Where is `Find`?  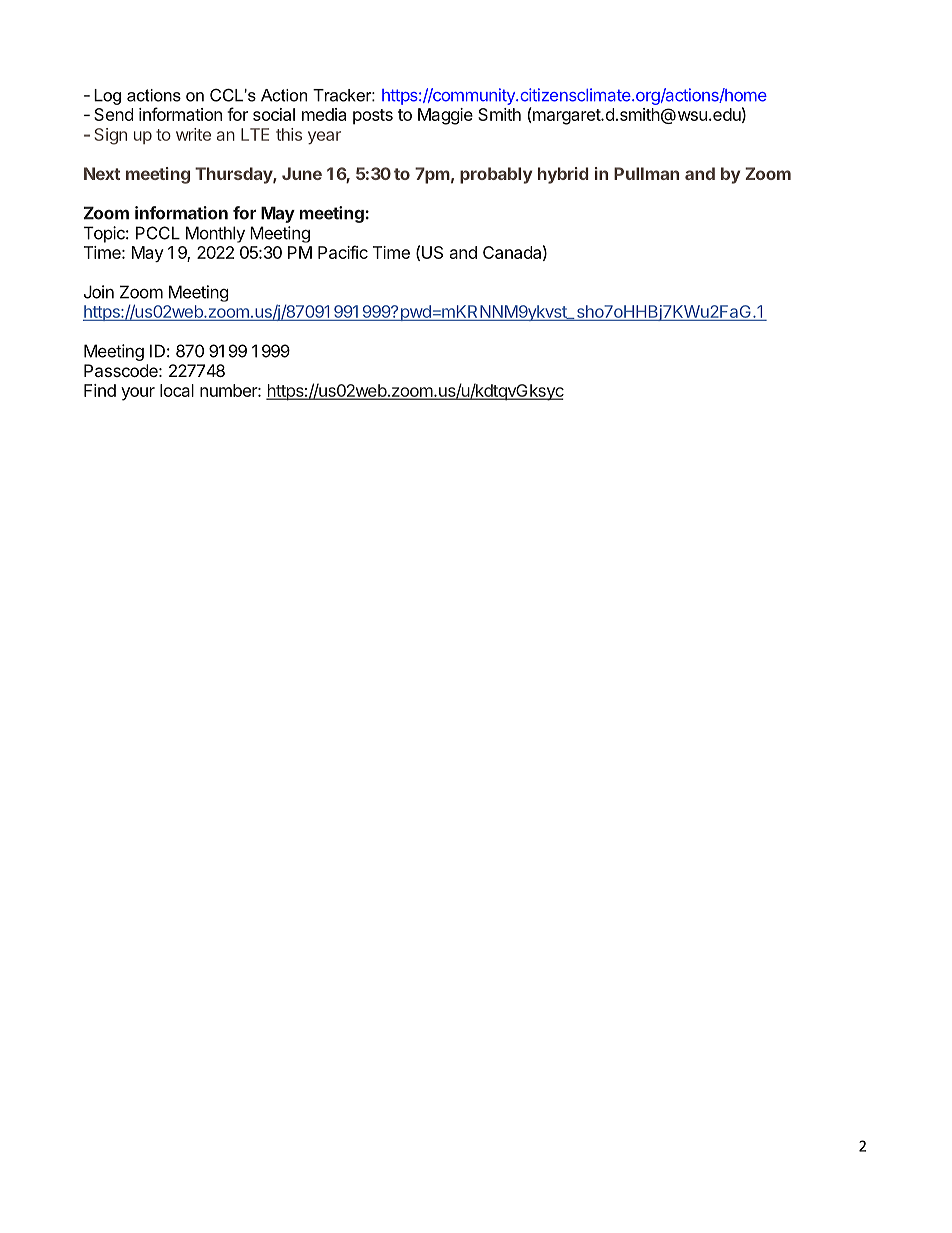 Find is located at coordinates (100, 390).
